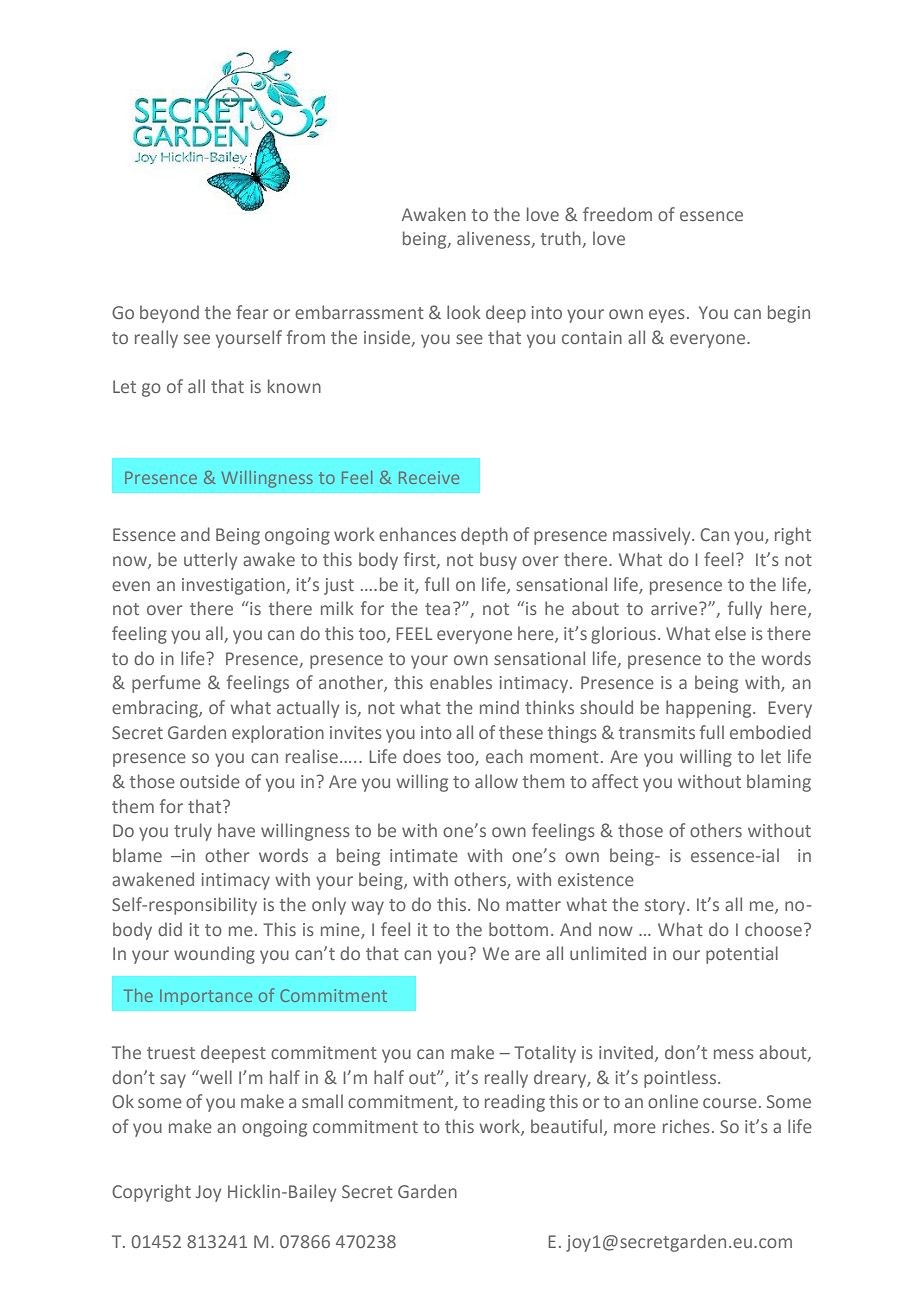 This document has height=1308, width=924. I want to click on look, so click(463, 312).
